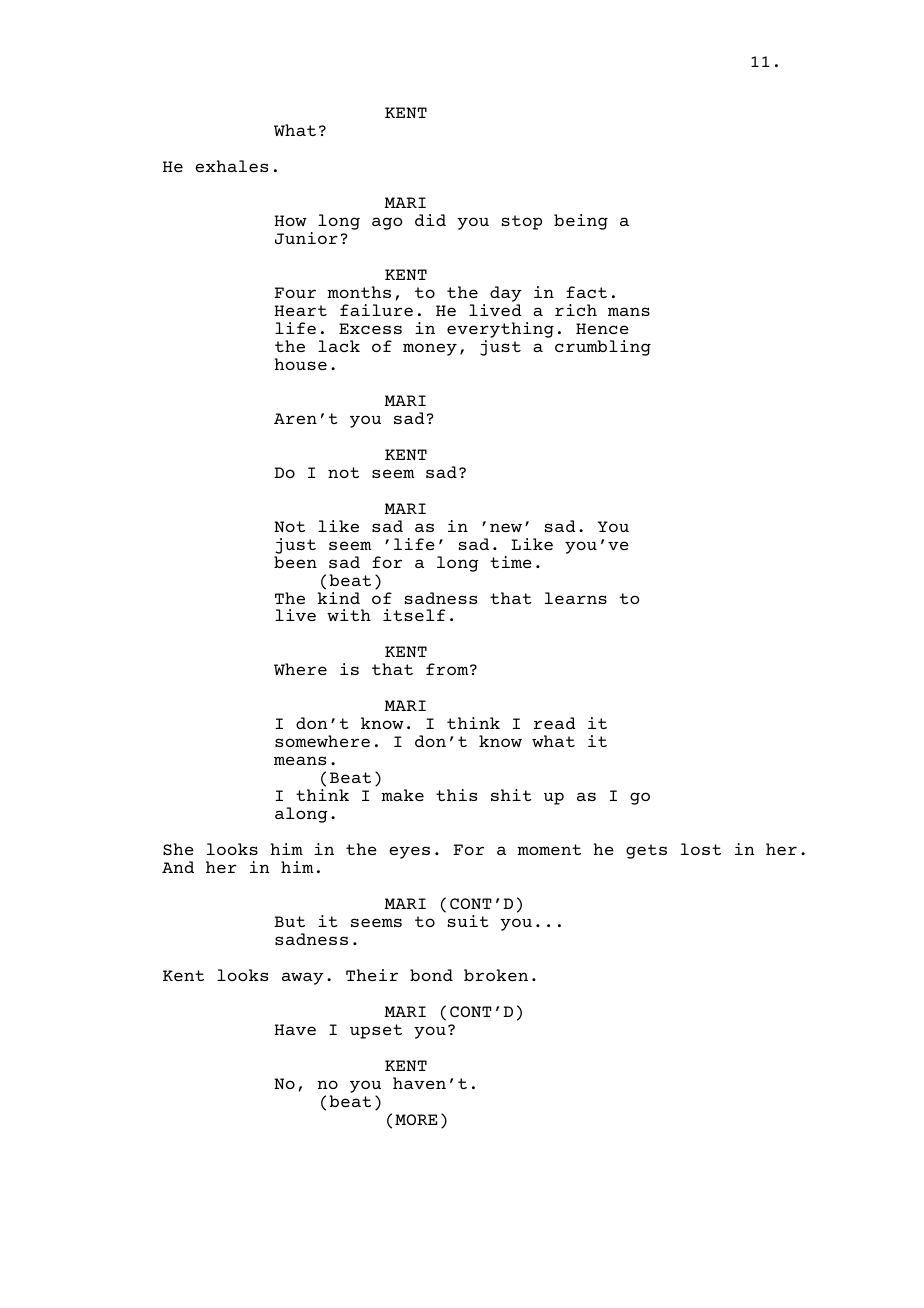 This image has width=924, height=1308. Describe the element at coordinates (232, 166) in the image. I see `exhales` at that location.
